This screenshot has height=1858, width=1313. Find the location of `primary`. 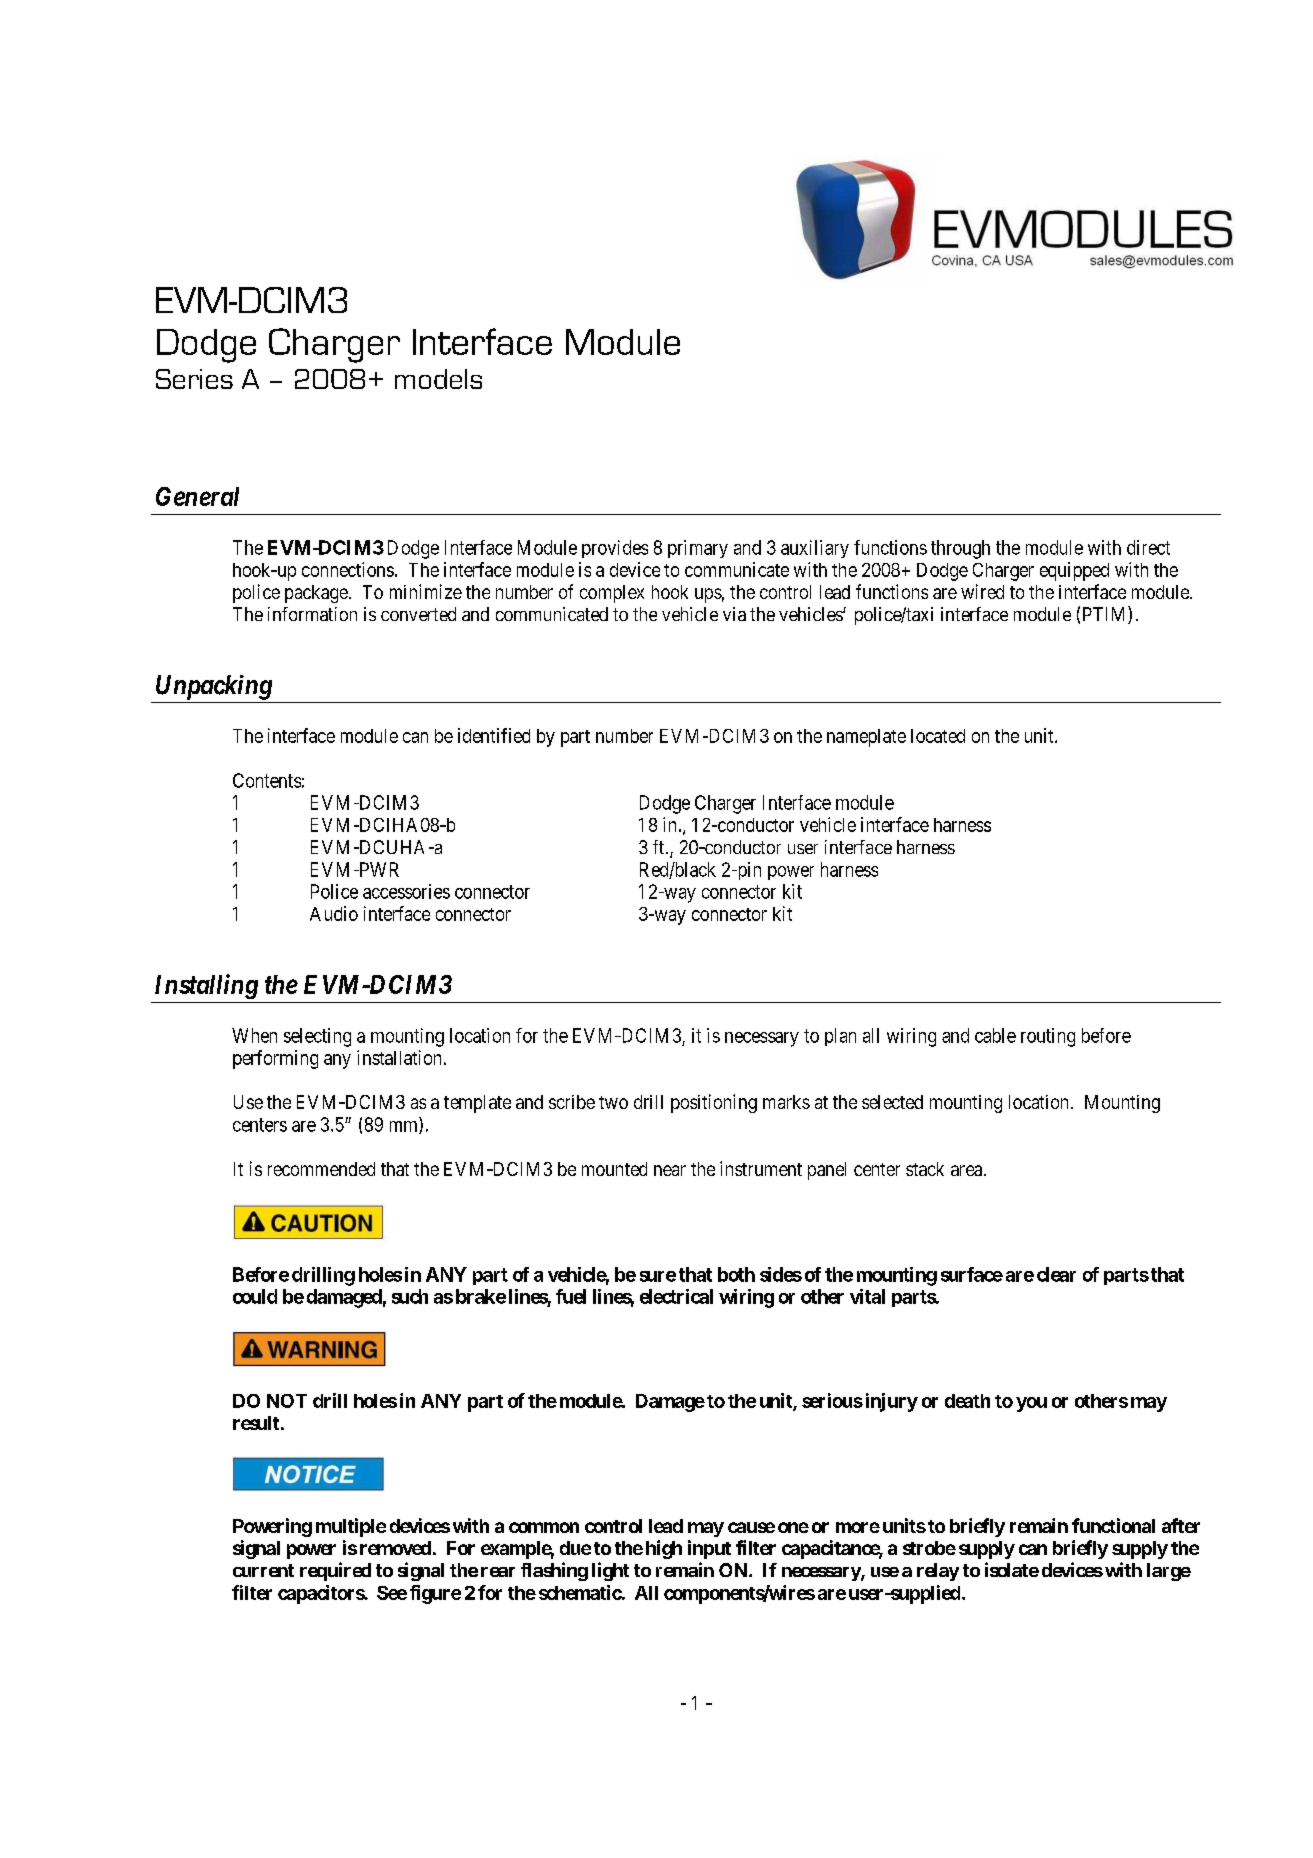

primary is located at coordinates (698, 549).
